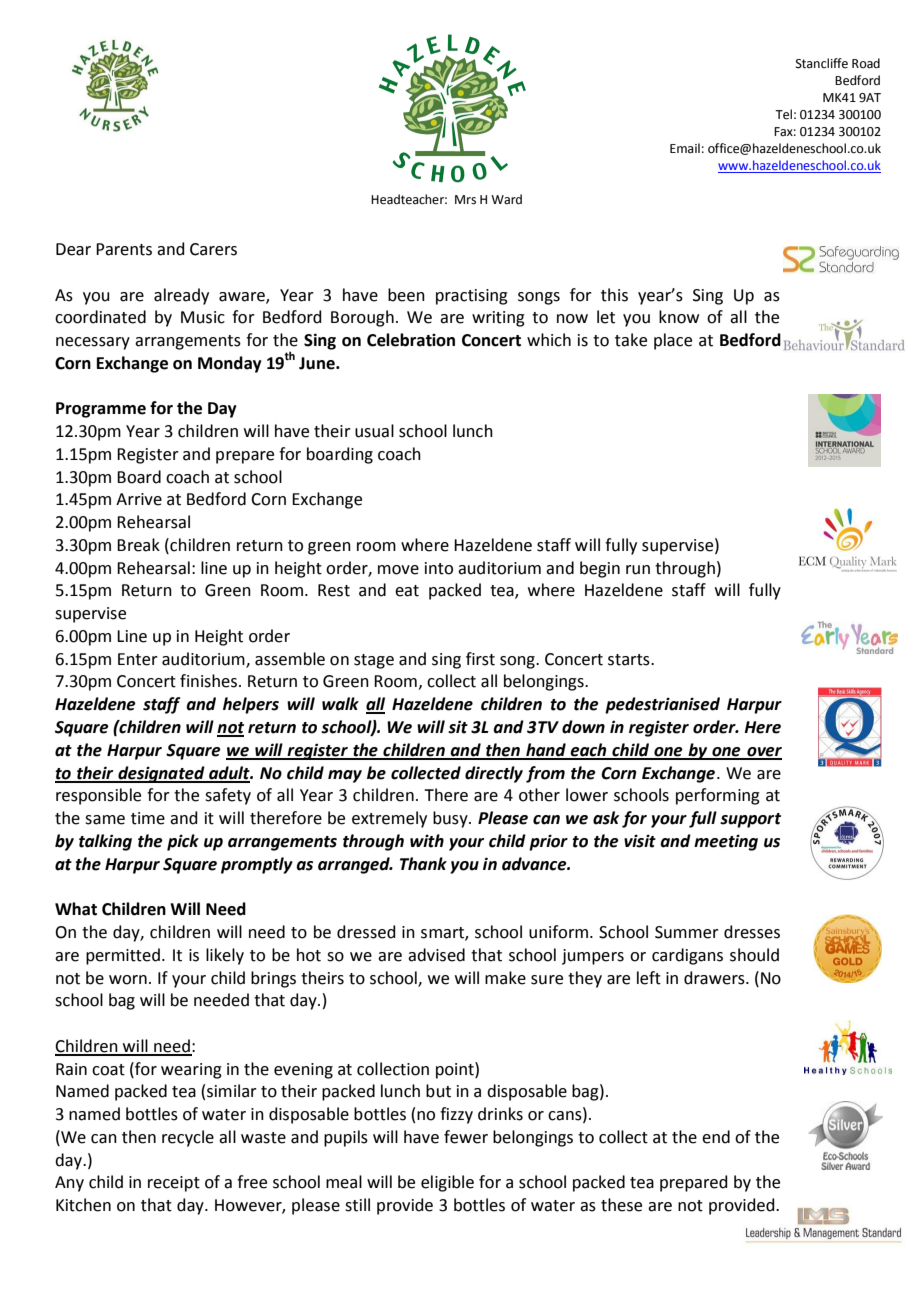 Image resolution: width=924 pixels, height=1308 pixels. Describe the element at coordinates (138, 659) in the screenshot. I see `Enter` at that location.
